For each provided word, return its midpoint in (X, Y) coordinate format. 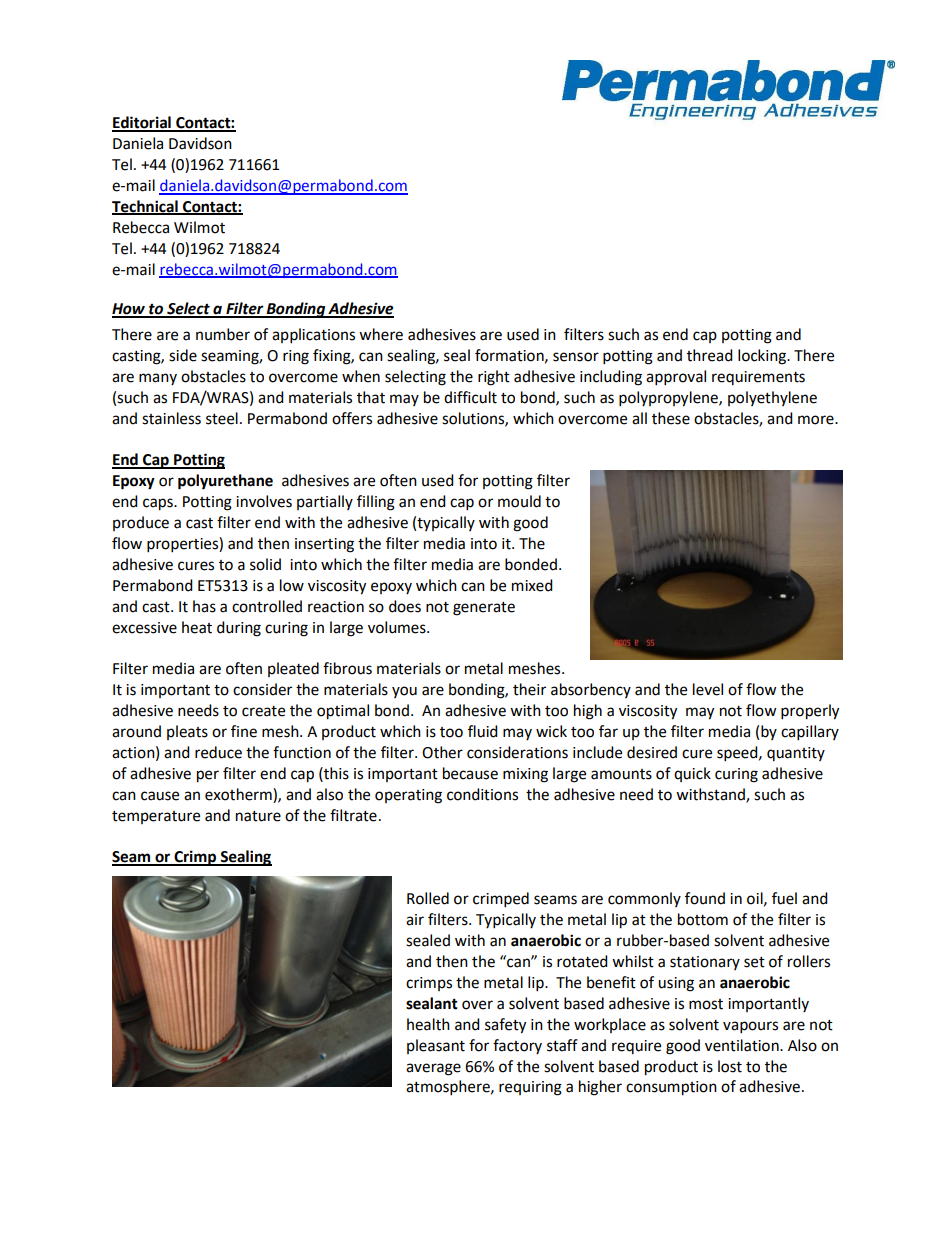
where (381, 334)
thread (710, 355)
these (671, 418)
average (433, 1069)
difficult (470, 397)
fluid (483, 731)
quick (692, 774)
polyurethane (225, 482)
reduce (218, 752)
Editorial (142, 123)
